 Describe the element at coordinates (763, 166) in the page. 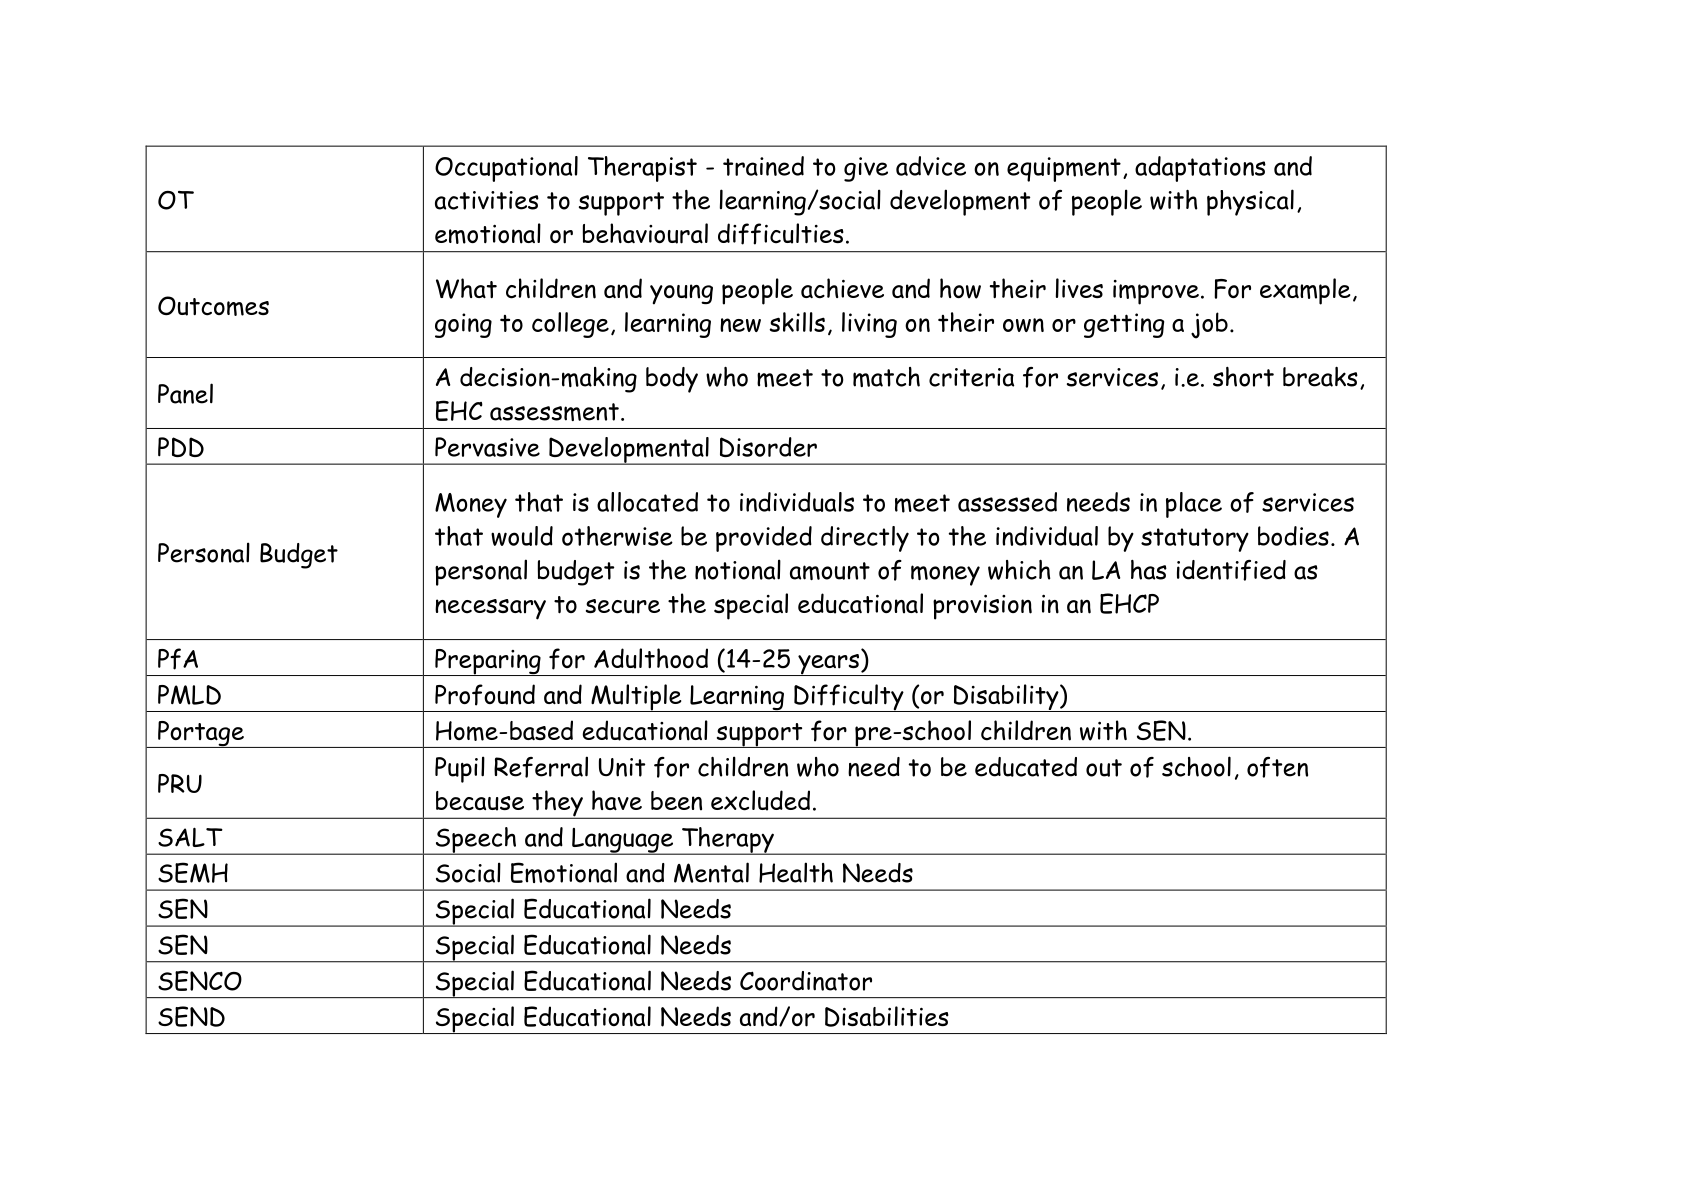

I see `trained` at that location.
